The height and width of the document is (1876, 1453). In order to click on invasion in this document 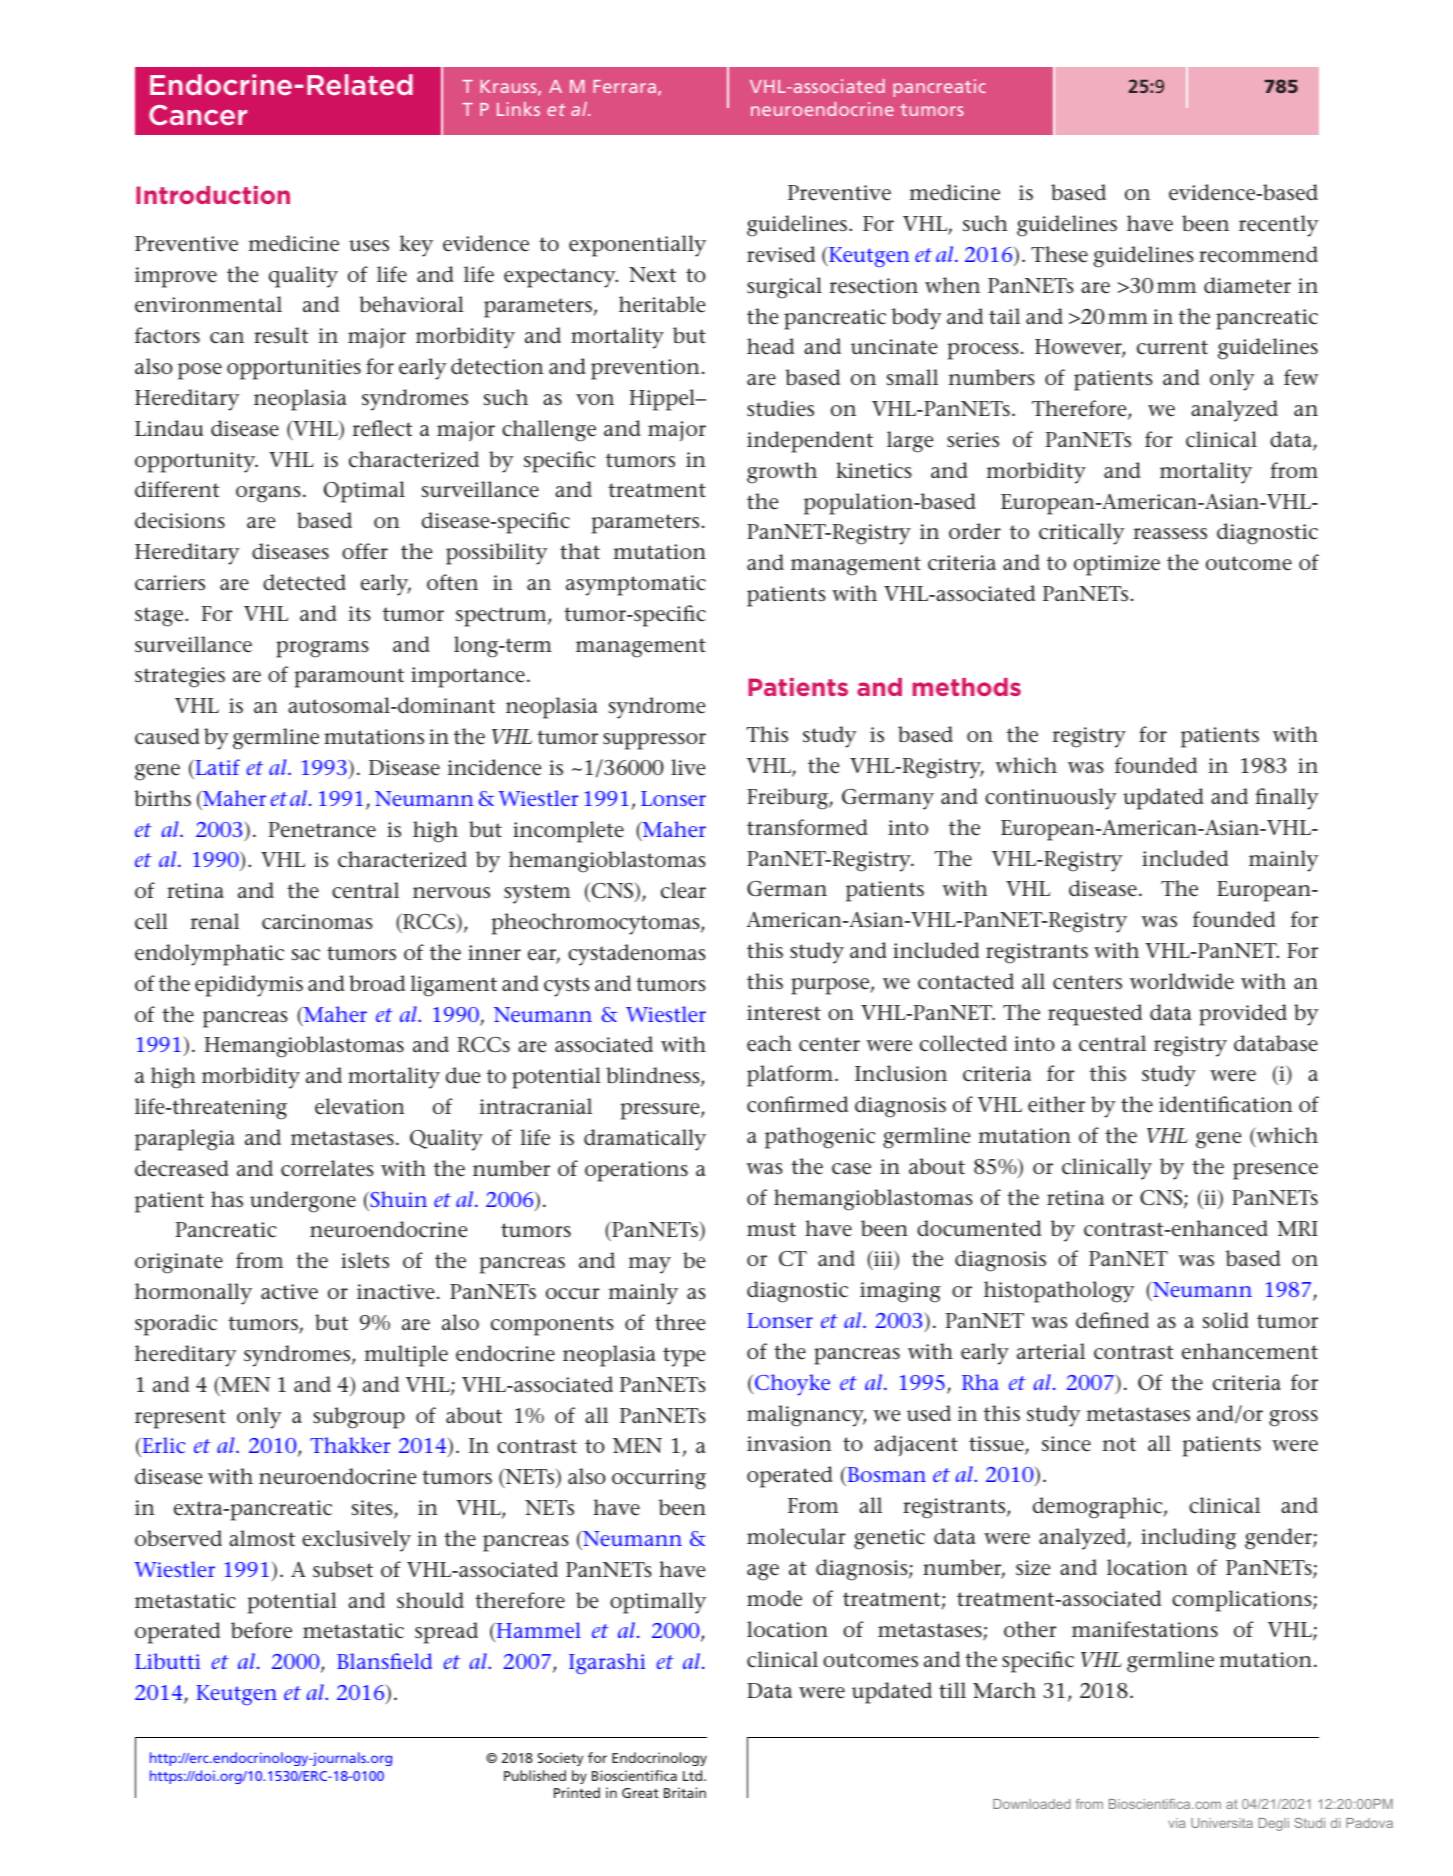, I will do `click(789, 1443)`.
